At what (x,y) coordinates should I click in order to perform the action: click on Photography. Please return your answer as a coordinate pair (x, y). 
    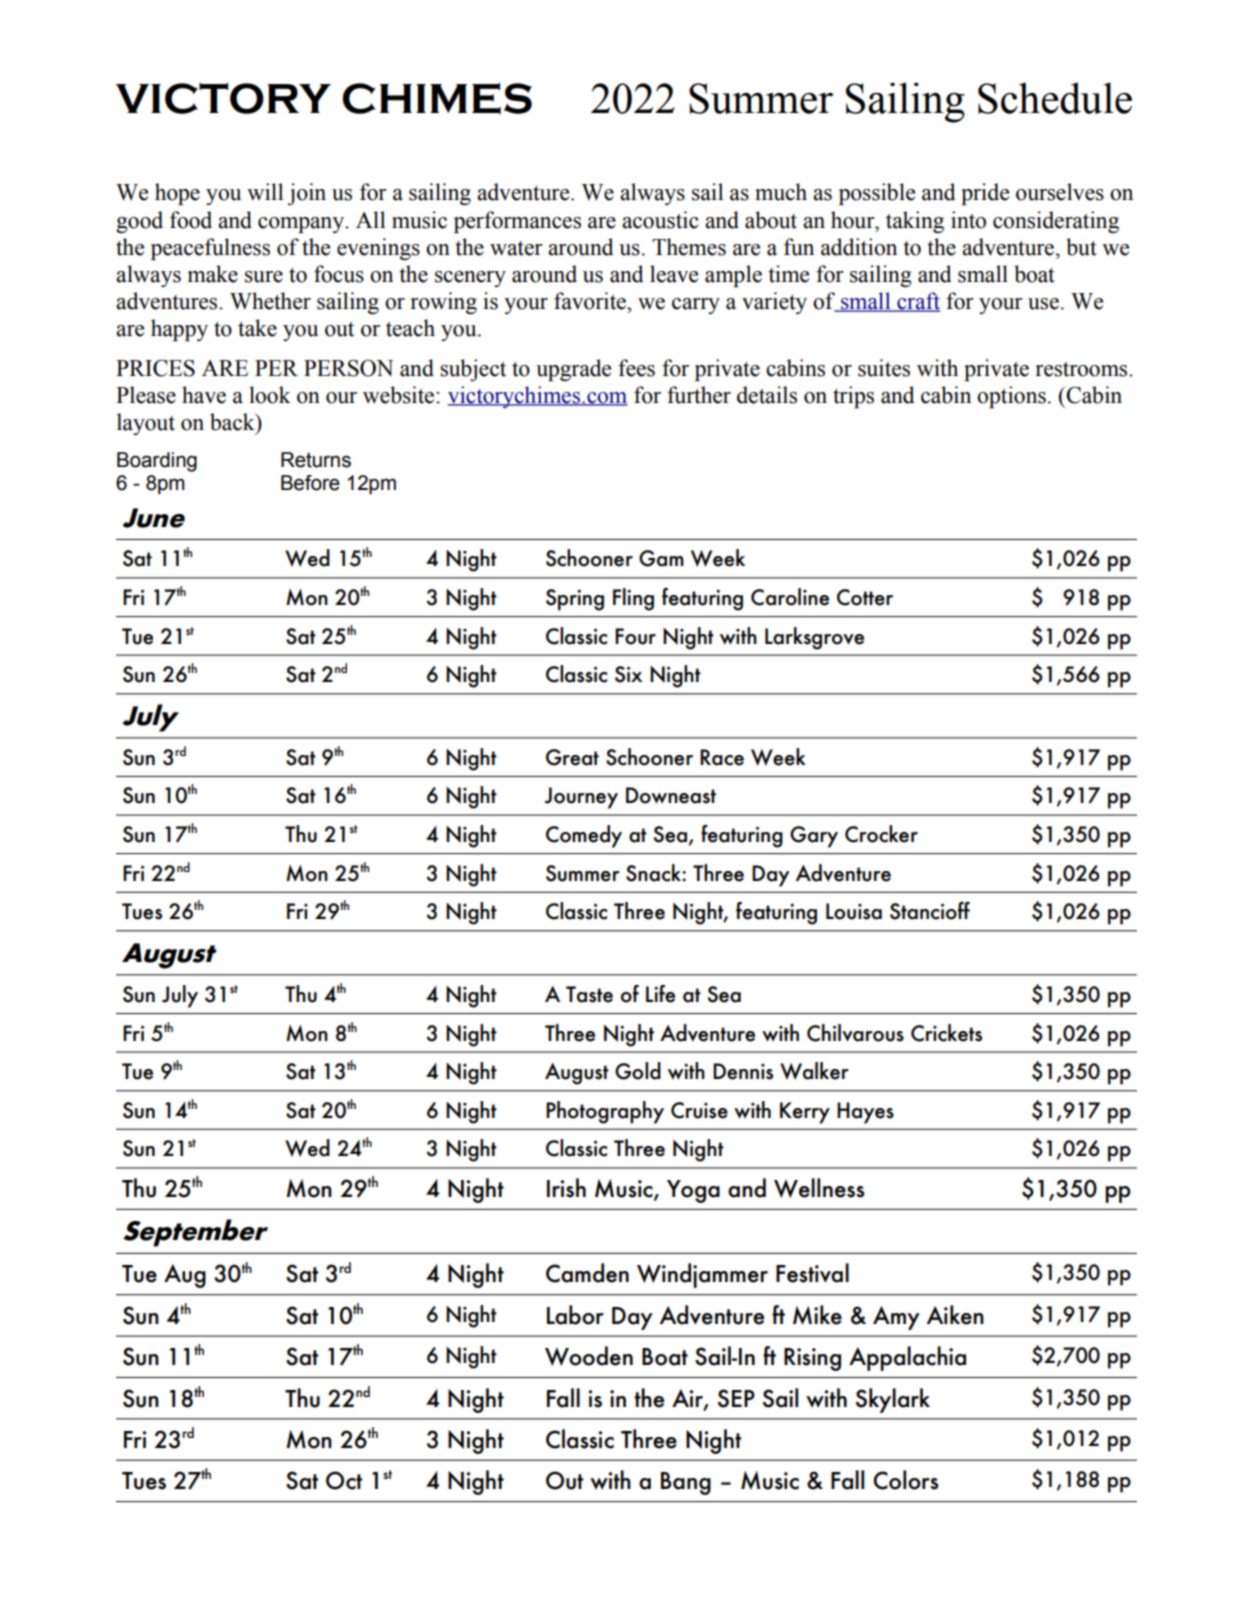
    Looking at the image, I should click on (605, 1112).
